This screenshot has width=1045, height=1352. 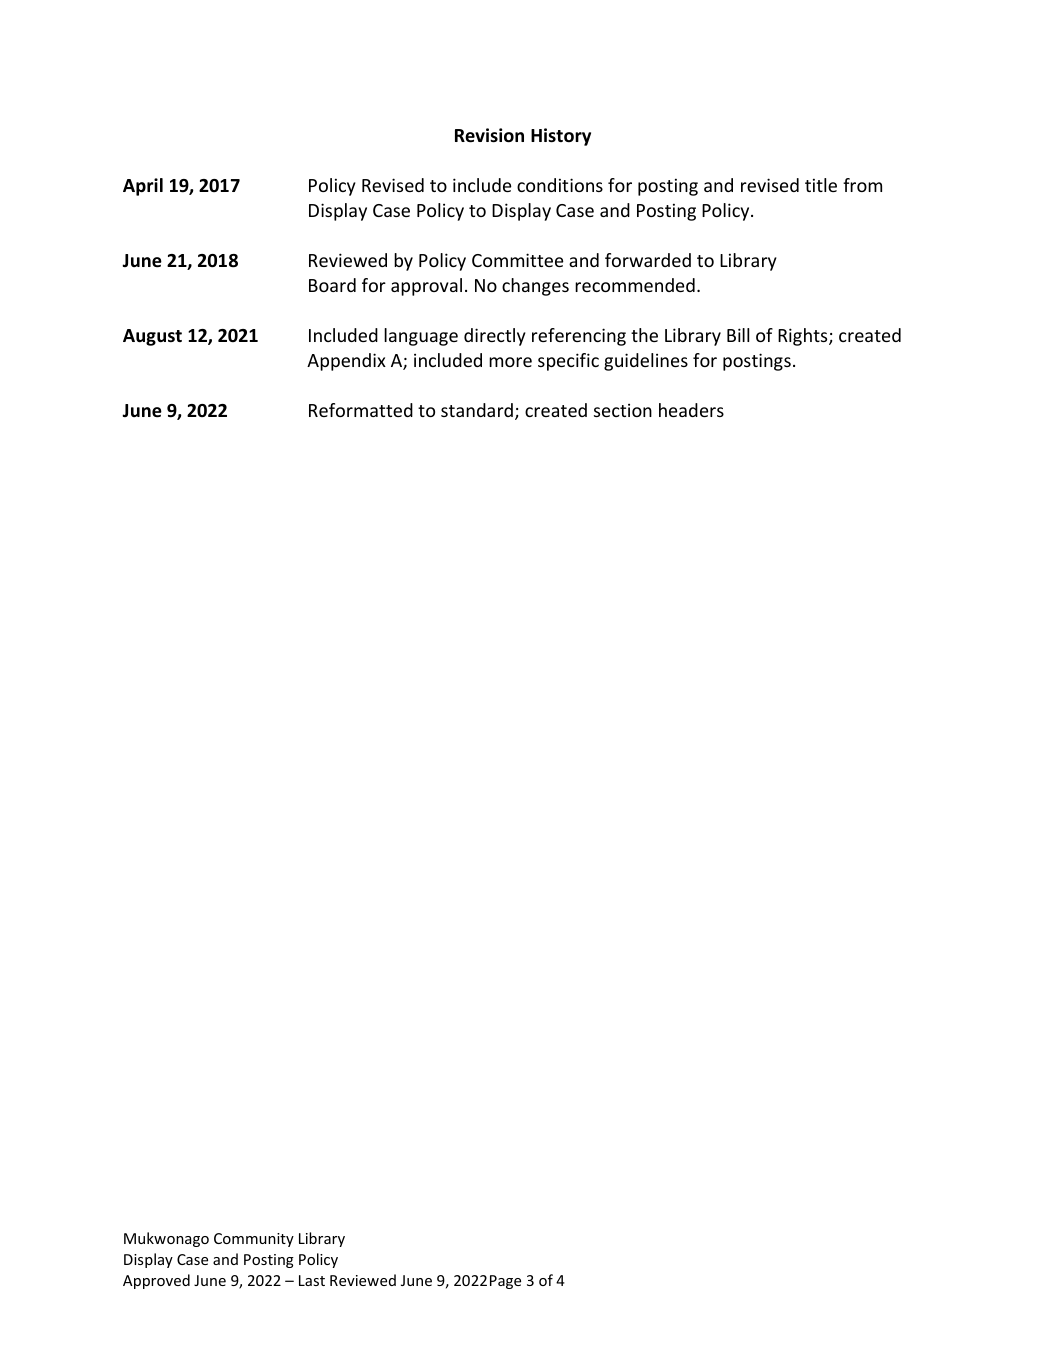 I want to click on more, so click(x=510, y=362).
